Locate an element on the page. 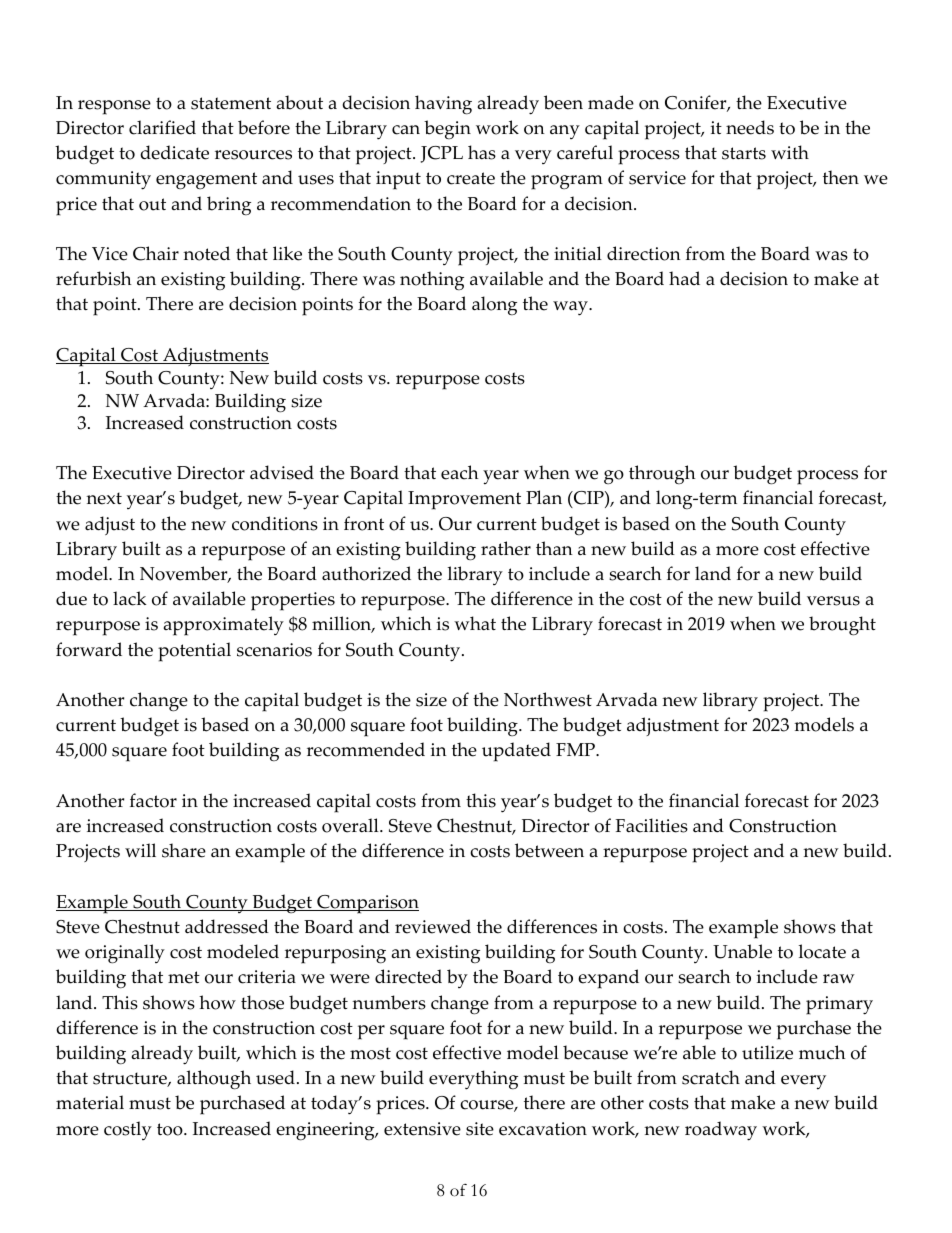 The width and height of the page is (952, 1233). lack is located at coordinates (129, 598).
